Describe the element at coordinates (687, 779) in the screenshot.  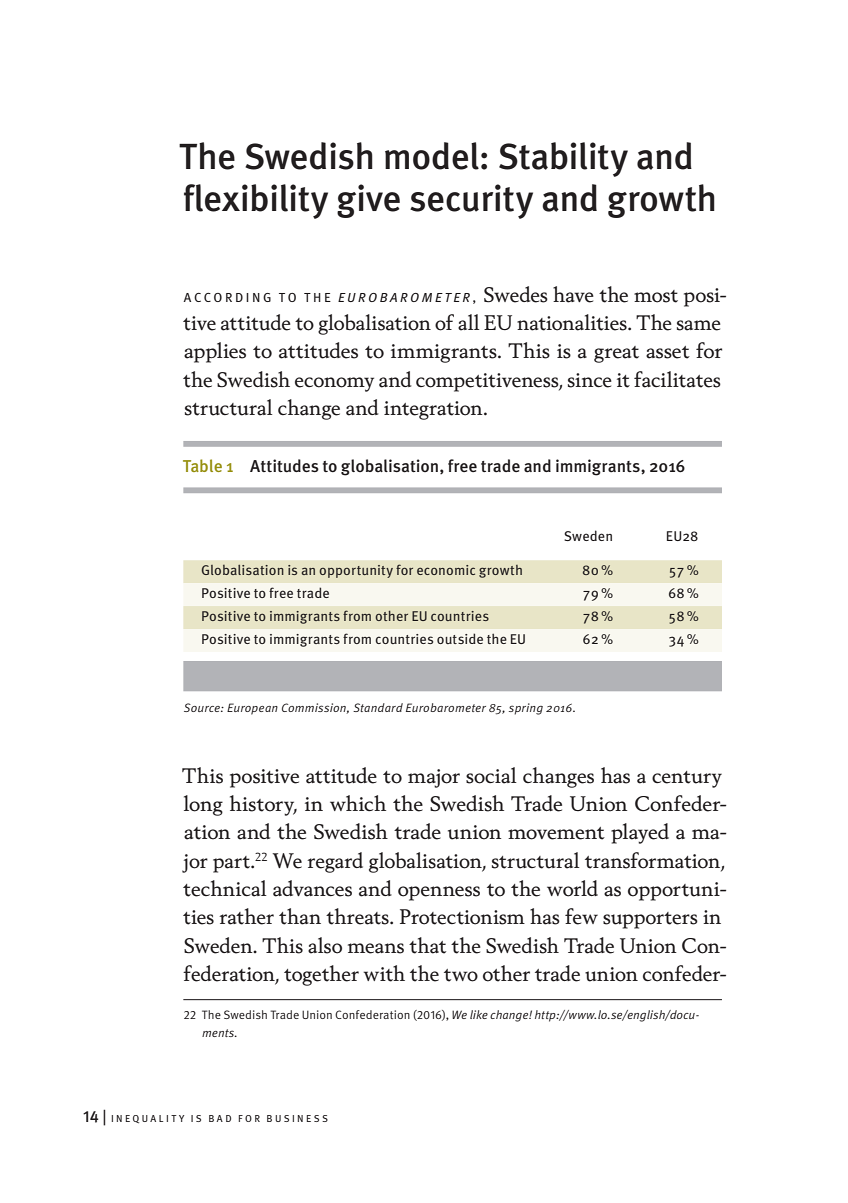
I see `century` at that location.
